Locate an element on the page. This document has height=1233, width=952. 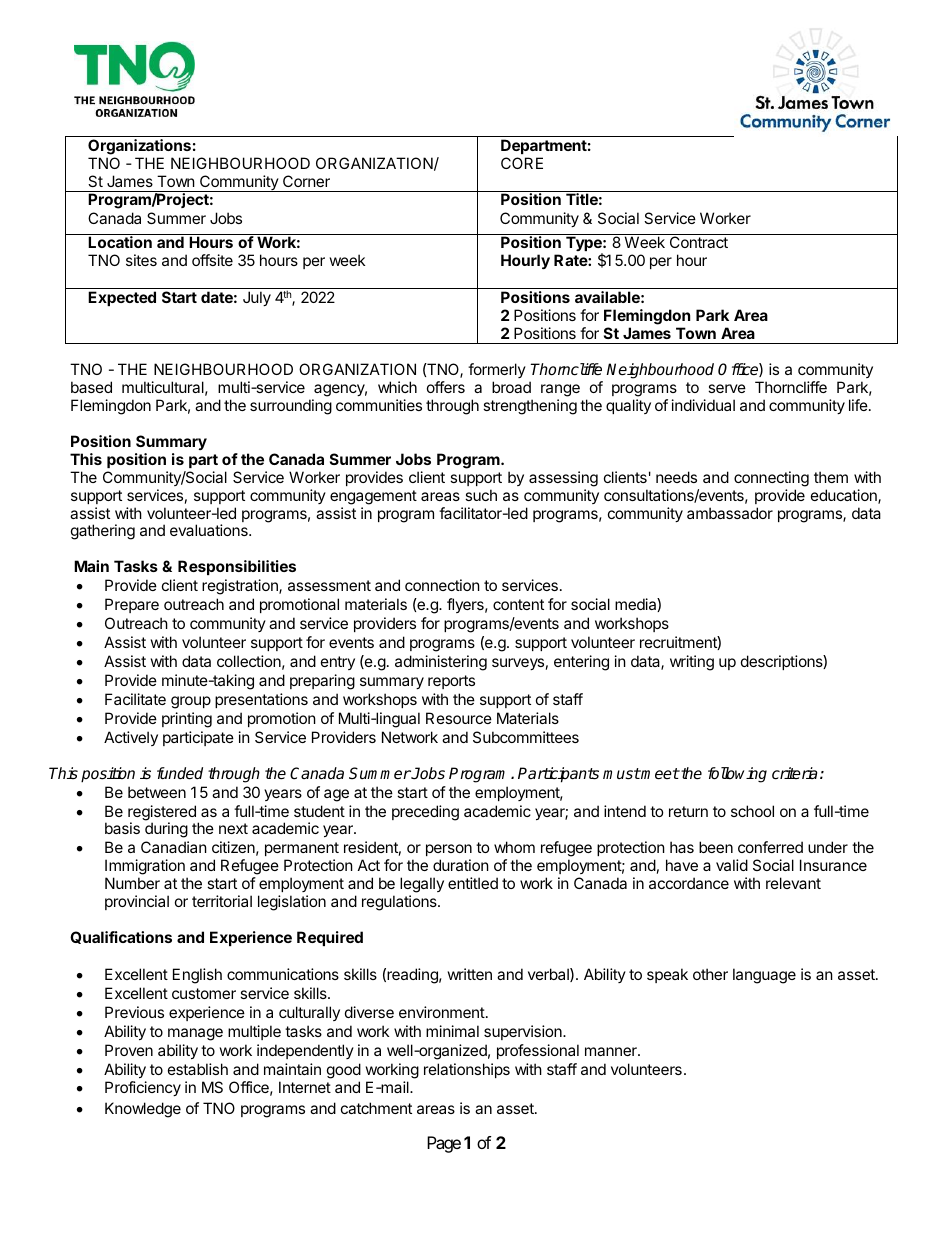
Location is located at coordinates (120, 242).
